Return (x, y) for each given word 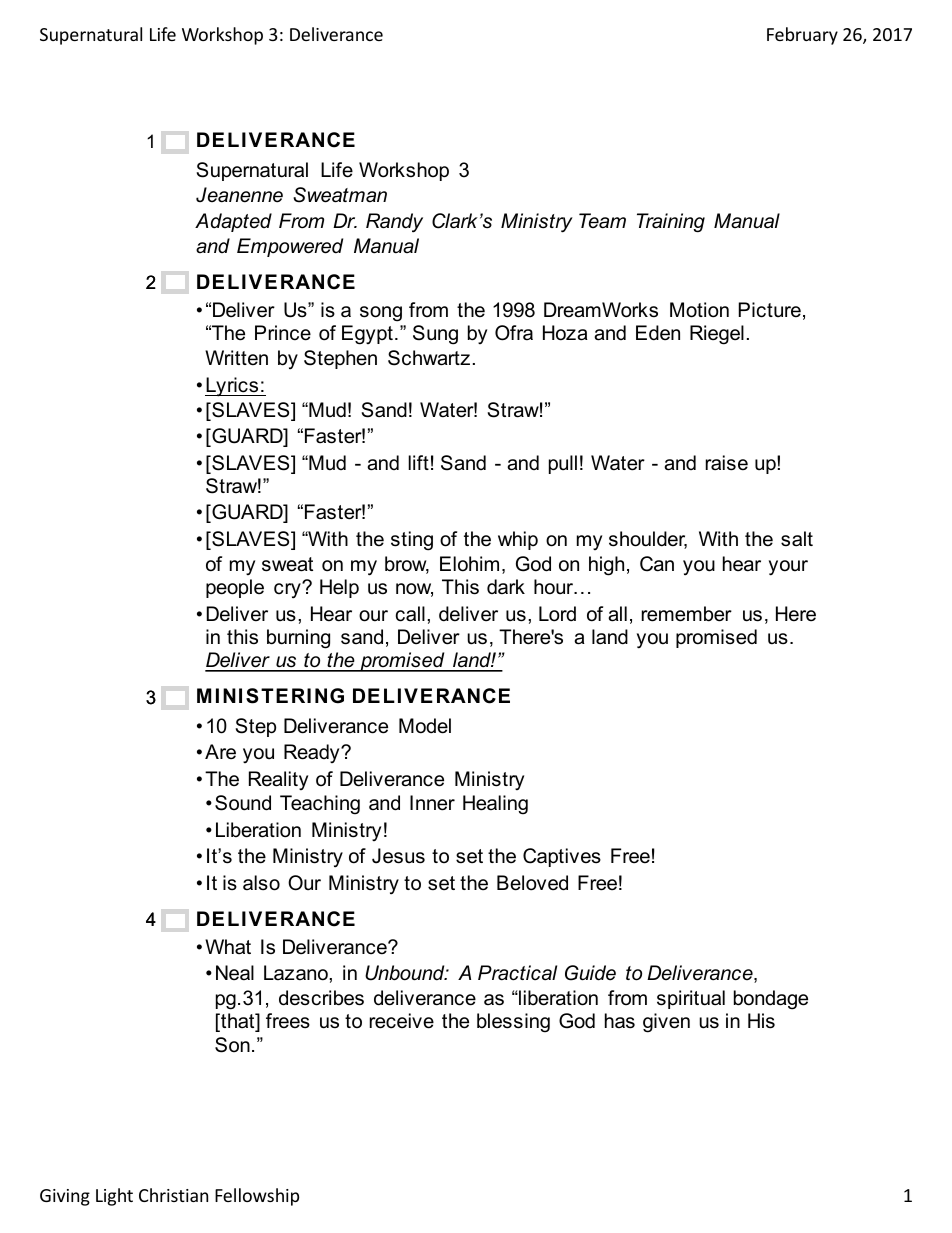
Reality (278, 780)
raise (727, 463)
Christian (173, 1195)
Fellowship (257, 1197)
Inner (432, 803)
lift (418, 462)
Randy (394, 223)
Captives (562, 857)
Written (236, 358)
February (802, 36)
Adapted (233, 222)
